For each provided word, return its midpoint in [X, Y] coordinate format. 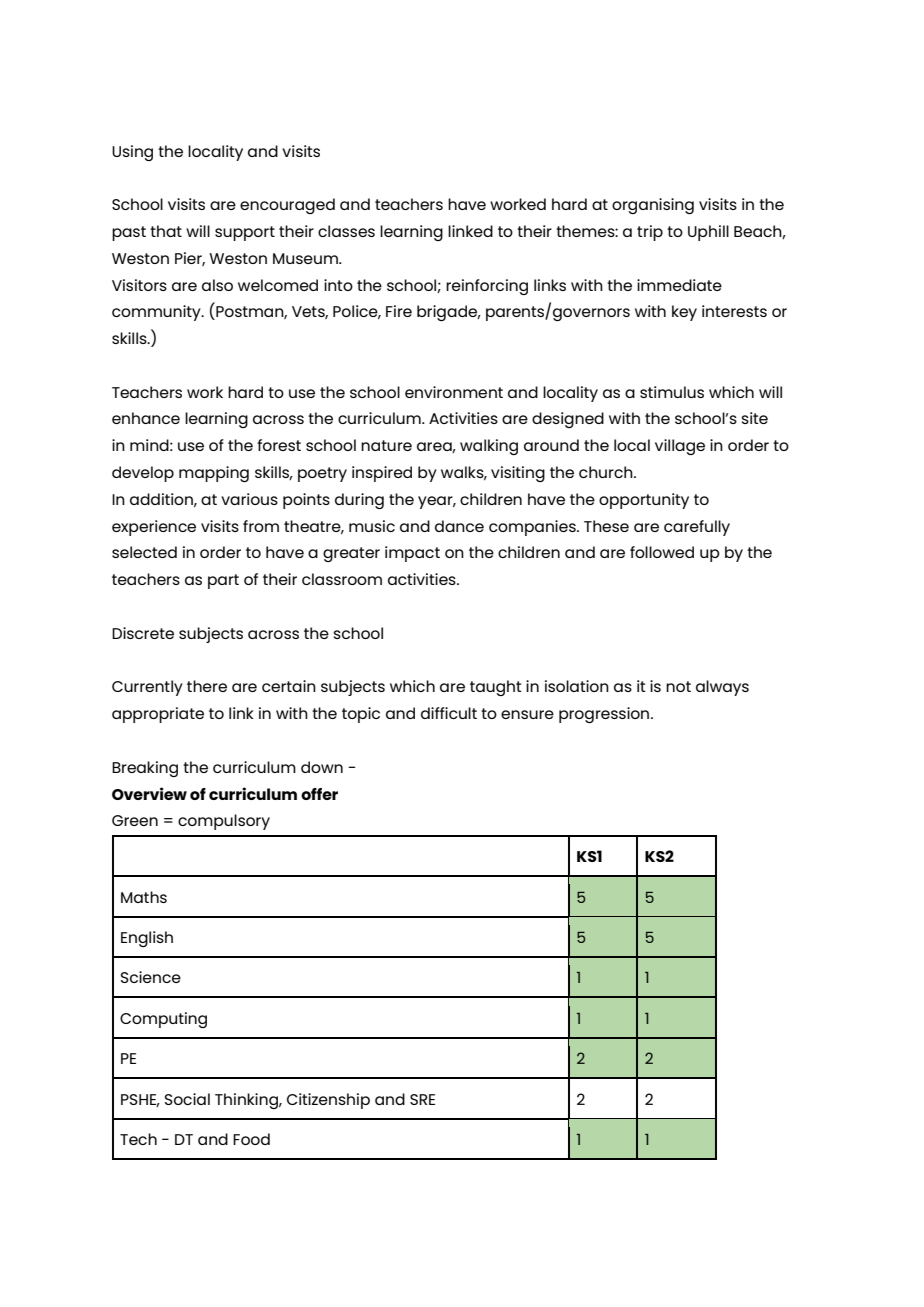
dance [459, 526]
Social [187, 1099]
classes [346, 231]
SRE [422, 1099]
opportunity [644, 501]
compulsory [224, 822]
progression [605, 715]
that [166, 231]
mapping [214, 474]
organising [653, 206]
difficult [449, 713]
